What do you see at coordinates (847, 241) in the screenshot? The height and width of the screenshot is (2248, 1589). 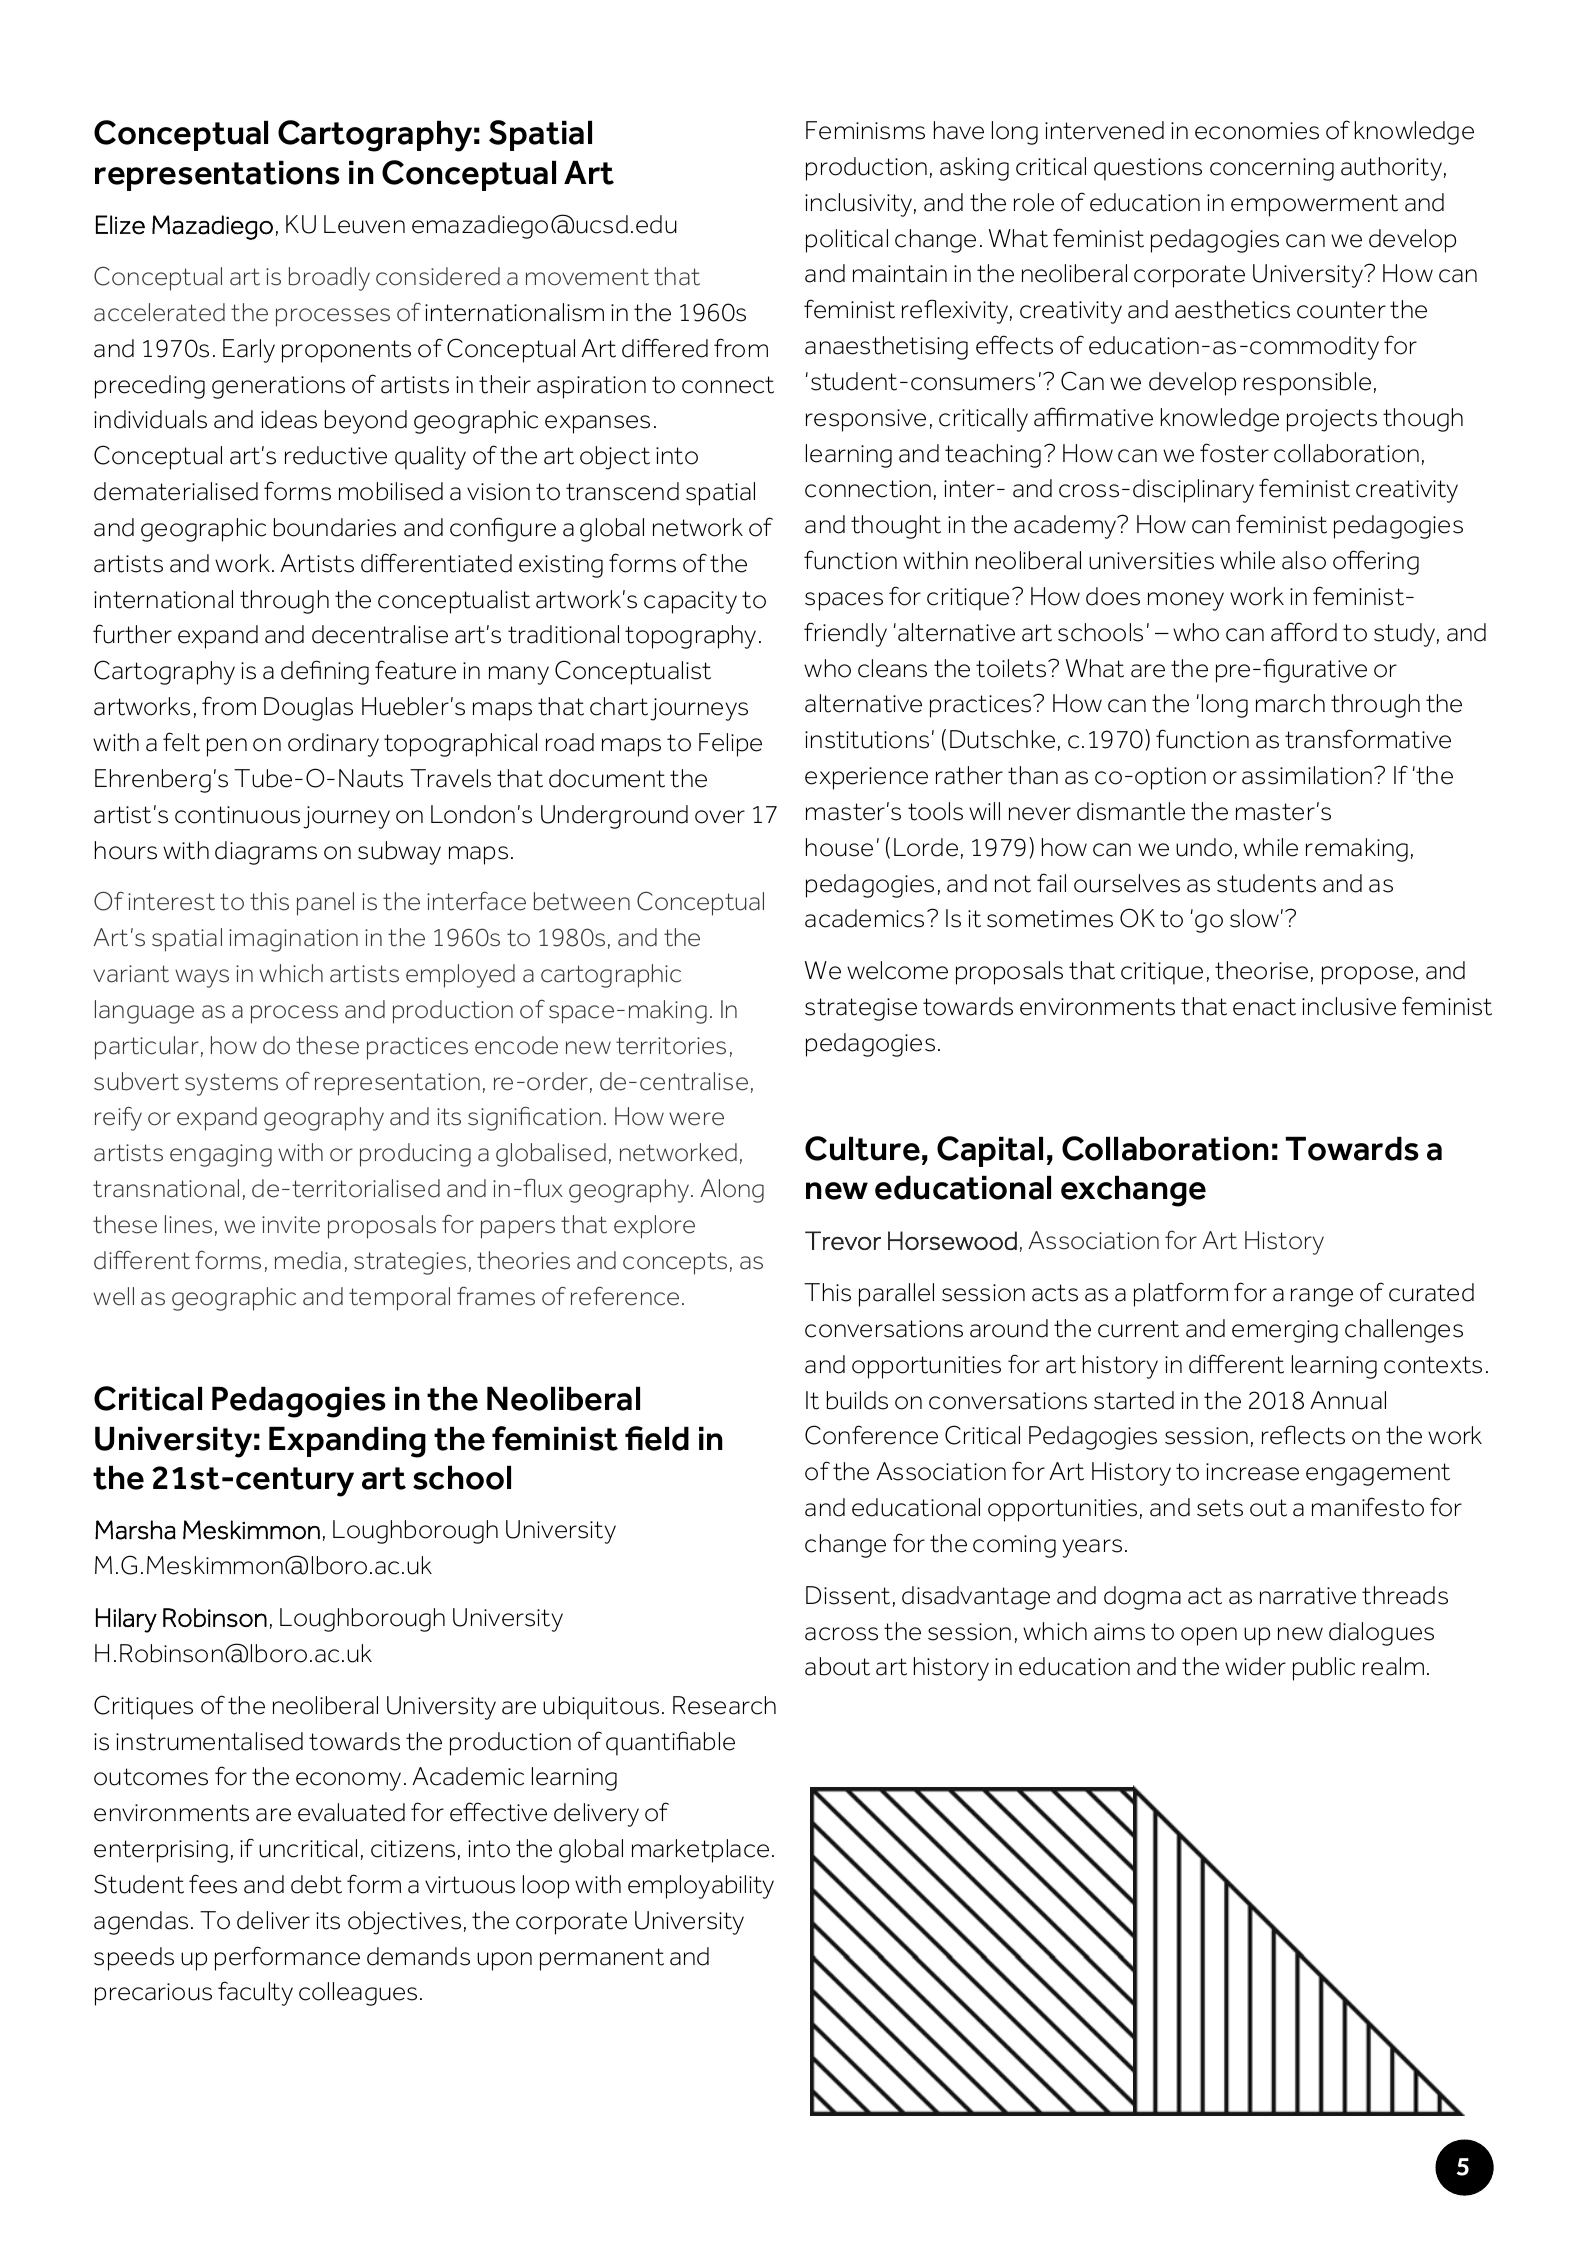 I see `political` at bounding box center [847, 241].
